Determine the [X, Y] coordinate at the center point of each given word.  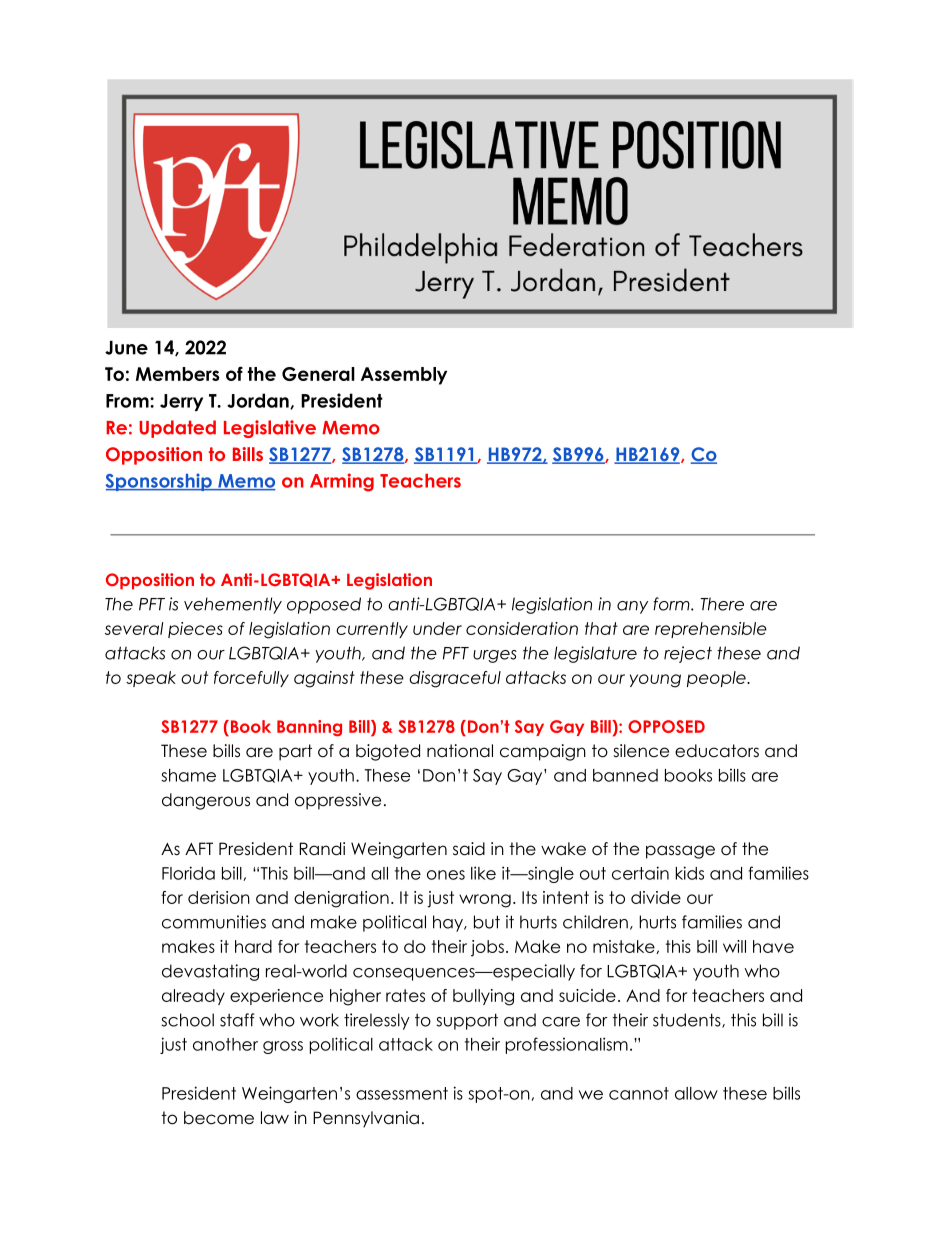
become [219, 1118]
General [318, 374]
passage [680, 852]
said [469, 849]
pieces [195, 630]
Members [178, 374]
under [437, 628]
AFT [199, 848]
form [672, 604]
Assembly [404, 376]
